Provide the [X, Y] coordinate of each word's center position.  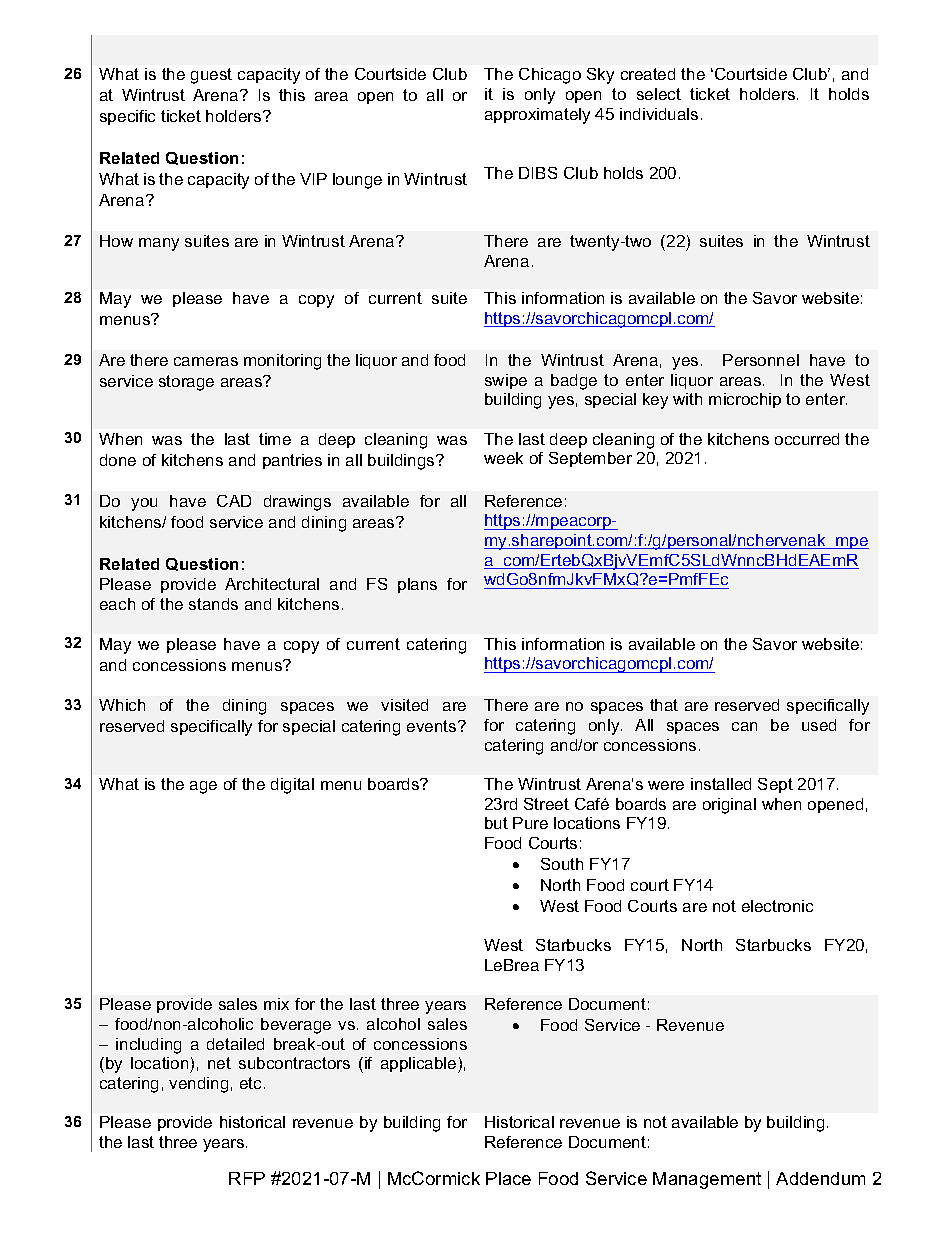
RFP [247, 1178]
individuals [659, 114]
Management [707, 1180]
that [664, 705]
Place [508, 1178]
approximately [537, 116]
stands [213, 604]
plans [417, 585]
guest [211, 76]
